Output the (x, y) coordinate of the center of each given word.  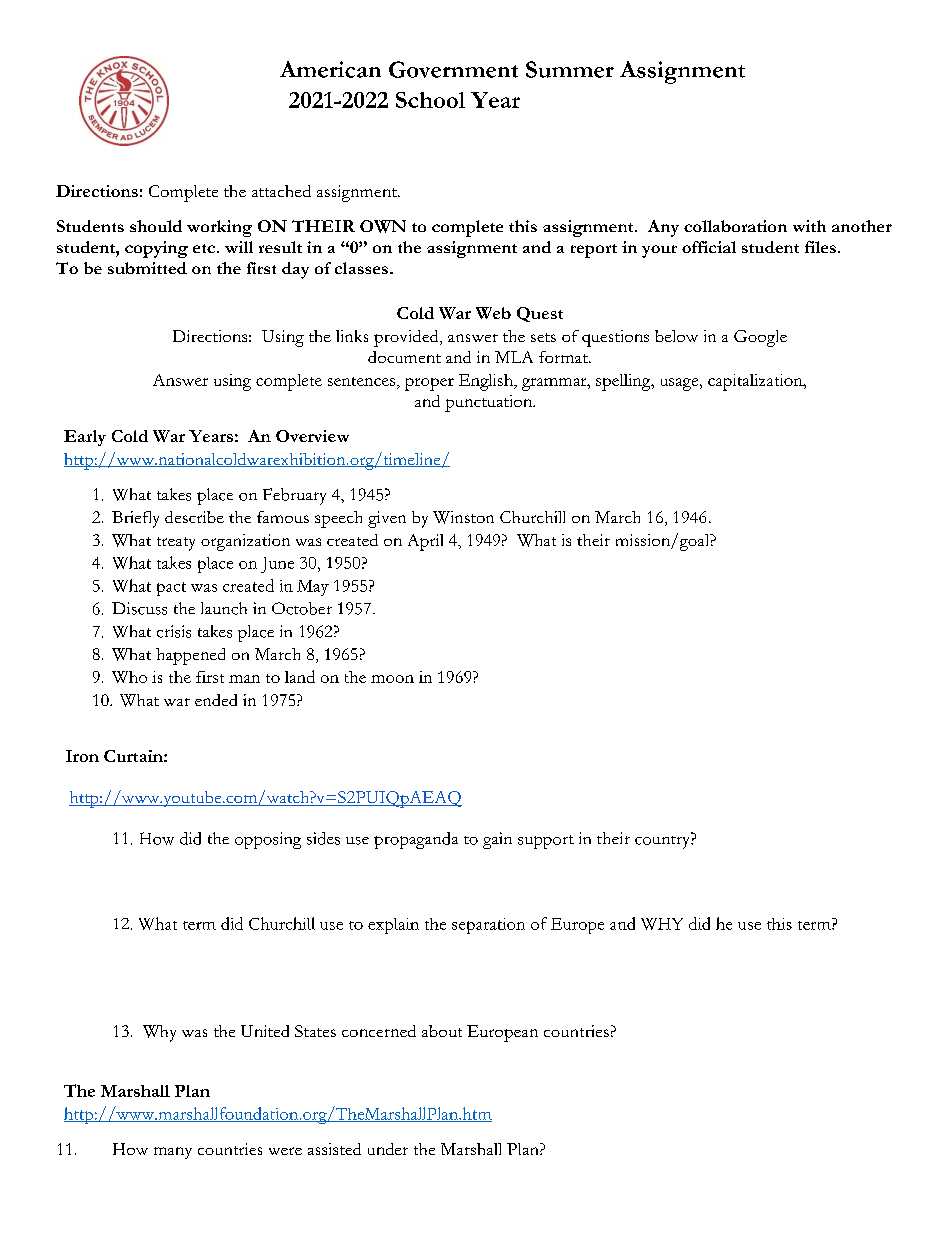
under (388, 1149)
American (330, 69)
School (430, 100)
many (173, 1153)
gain (497, 840)
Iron (82, 756)
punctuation (489, 403)
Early (85, 438)
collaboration (735, 226)
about (442, 1031)
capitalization (756, 382)
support (546, 842)
